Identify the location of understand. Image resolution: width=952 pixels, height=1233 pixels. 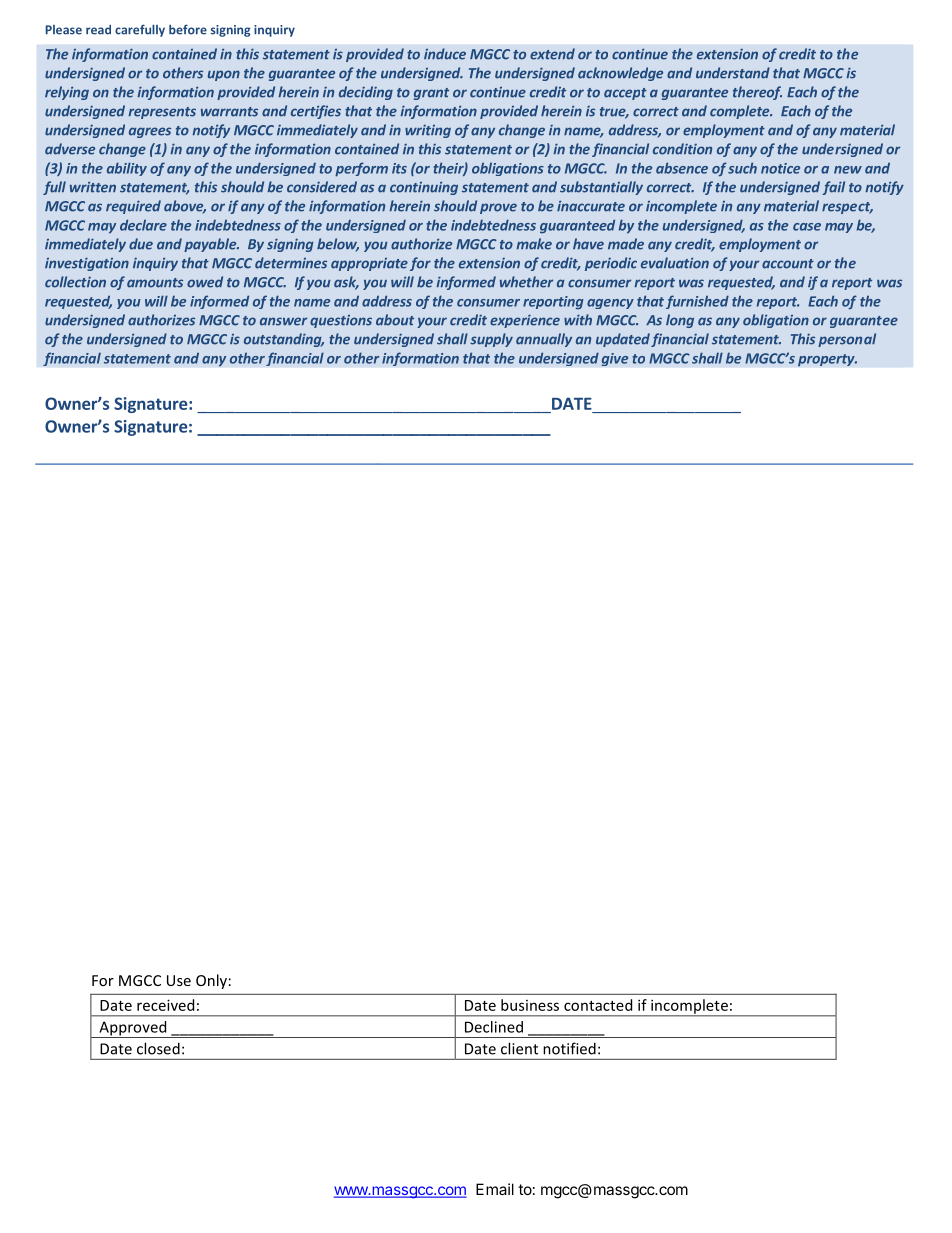
(733, 73).
